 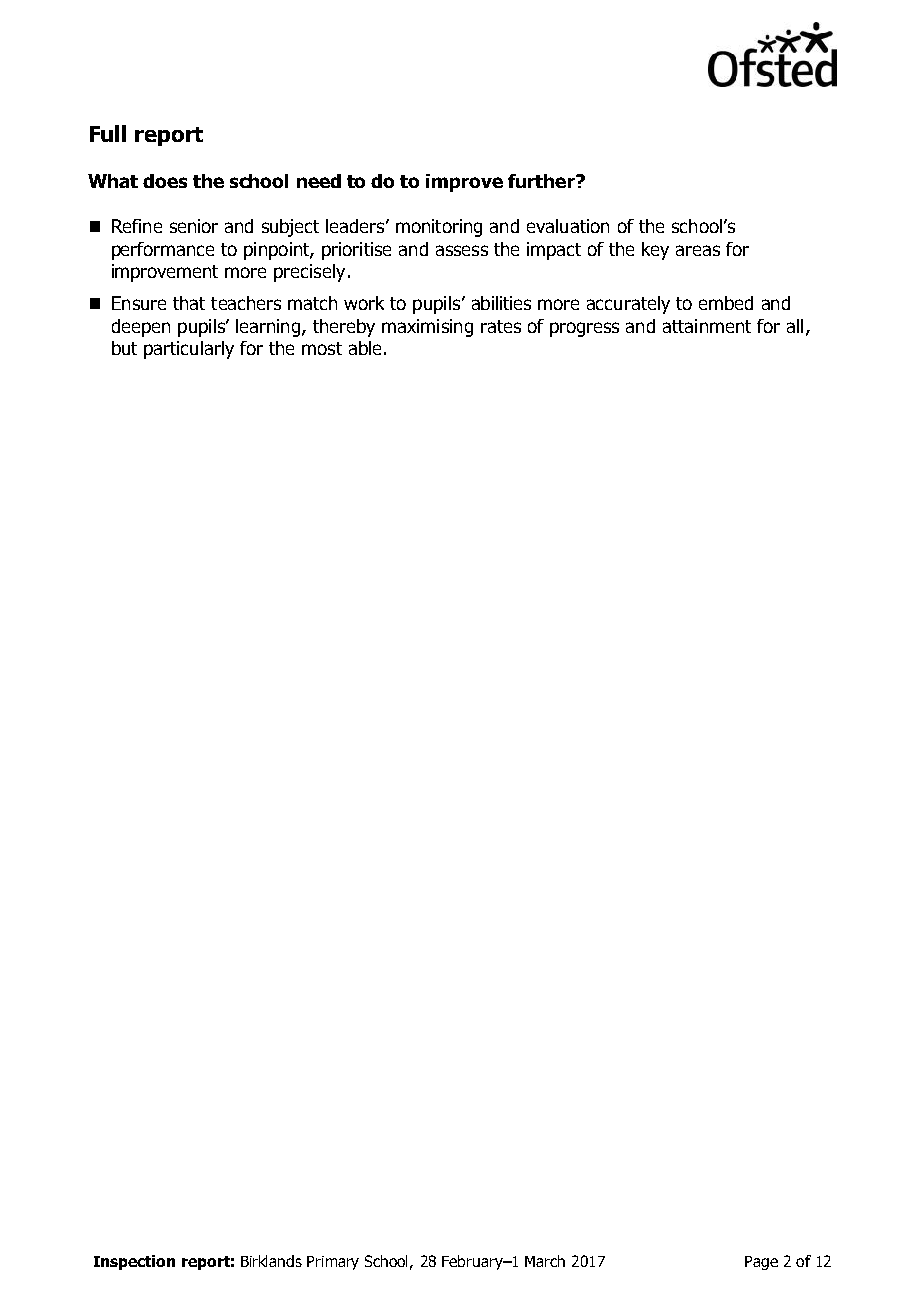 I want to click on Inspection, so click(x=134, y=1262).
